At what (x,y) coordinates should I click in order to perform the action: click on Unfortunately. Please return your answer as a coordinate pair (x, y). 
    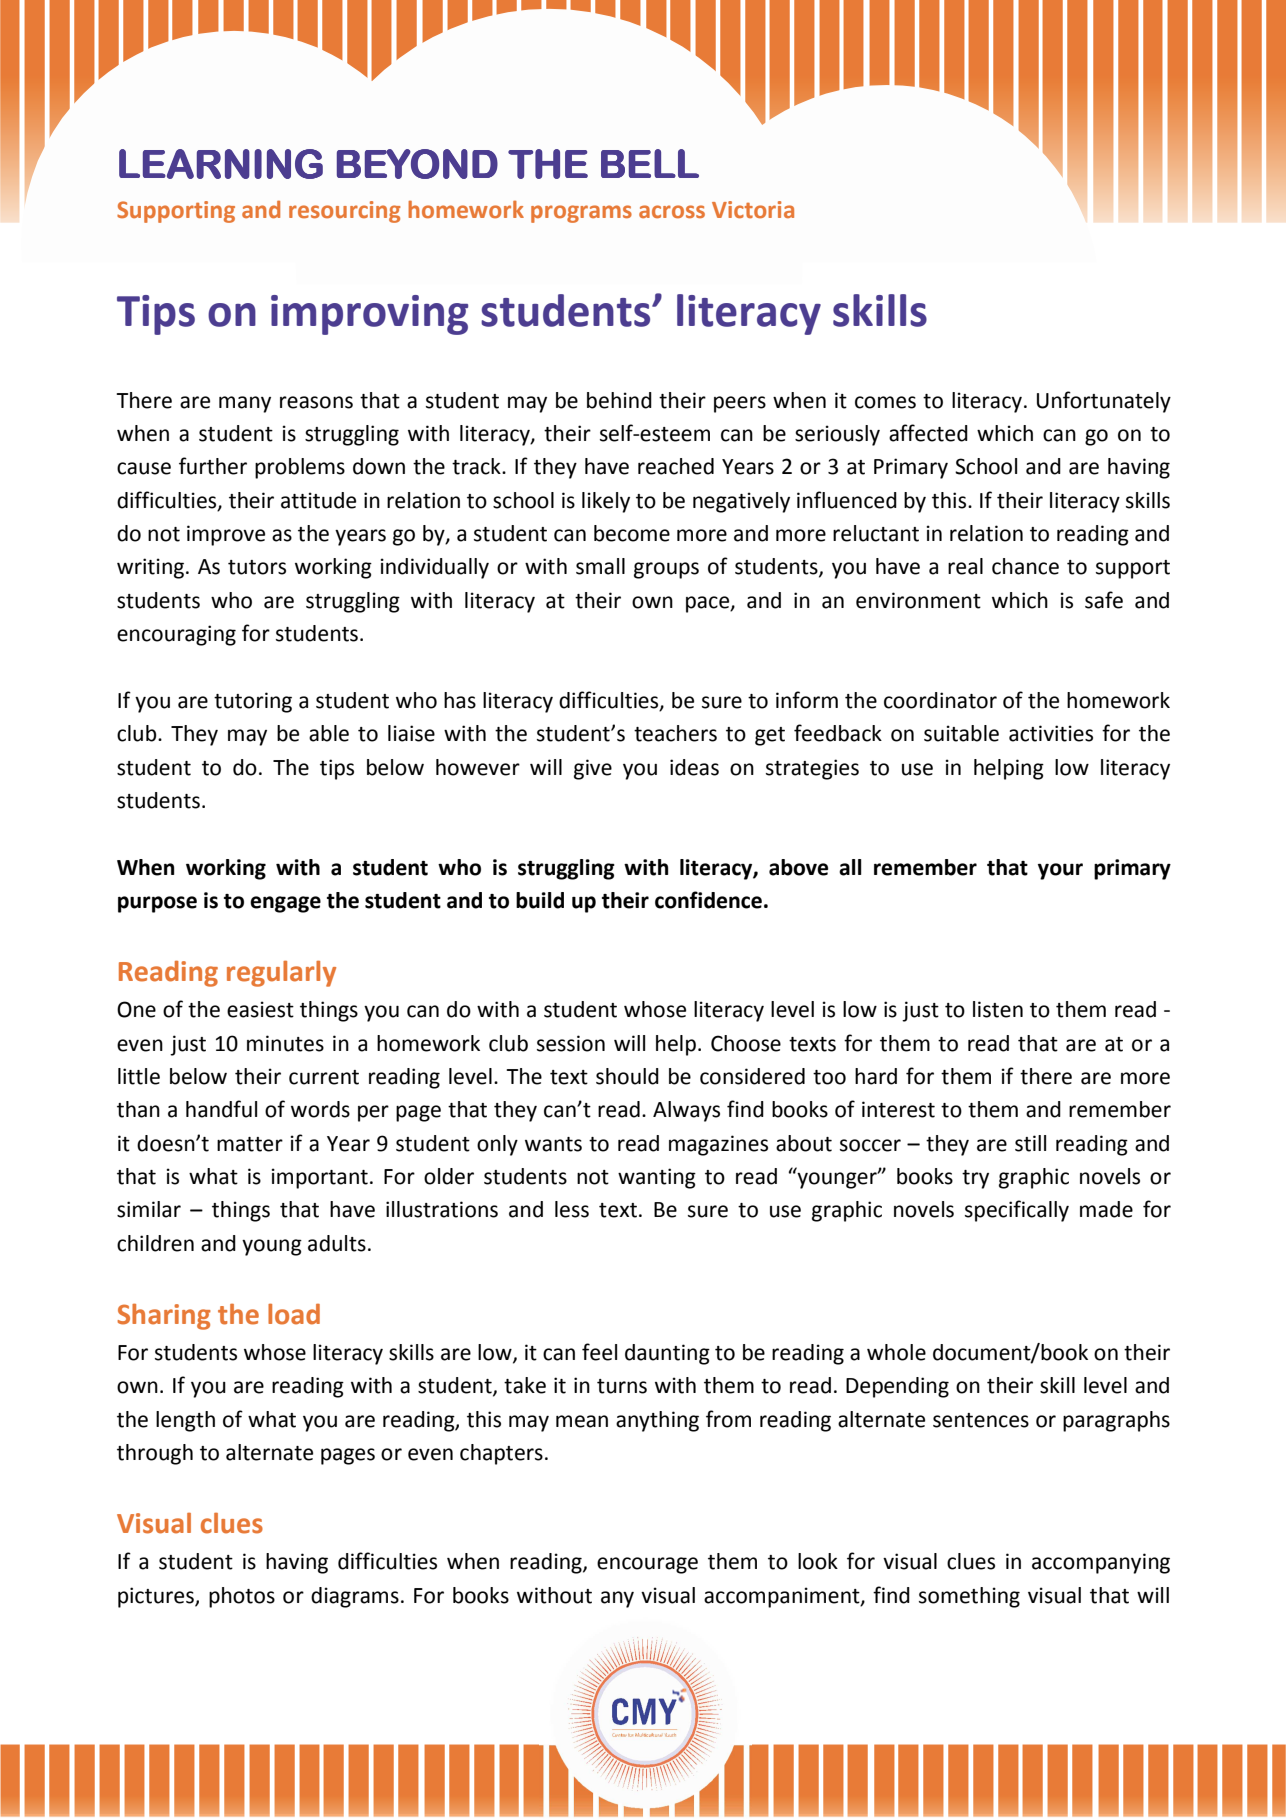
    Looking at the image, I should click on (1104, 402).
